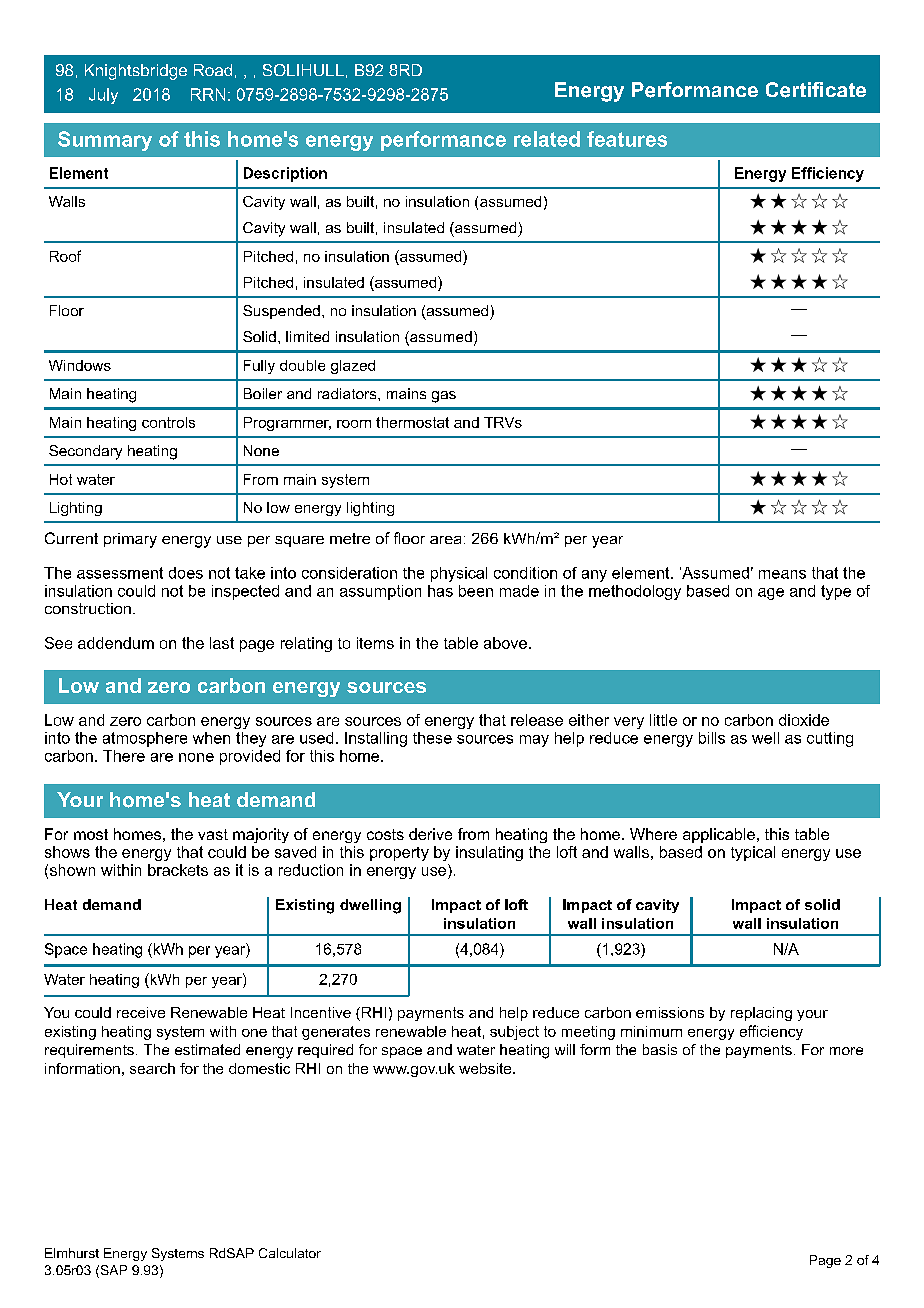 The image size is (924, 1308). I want to click on addendum, so click(116, 643).
